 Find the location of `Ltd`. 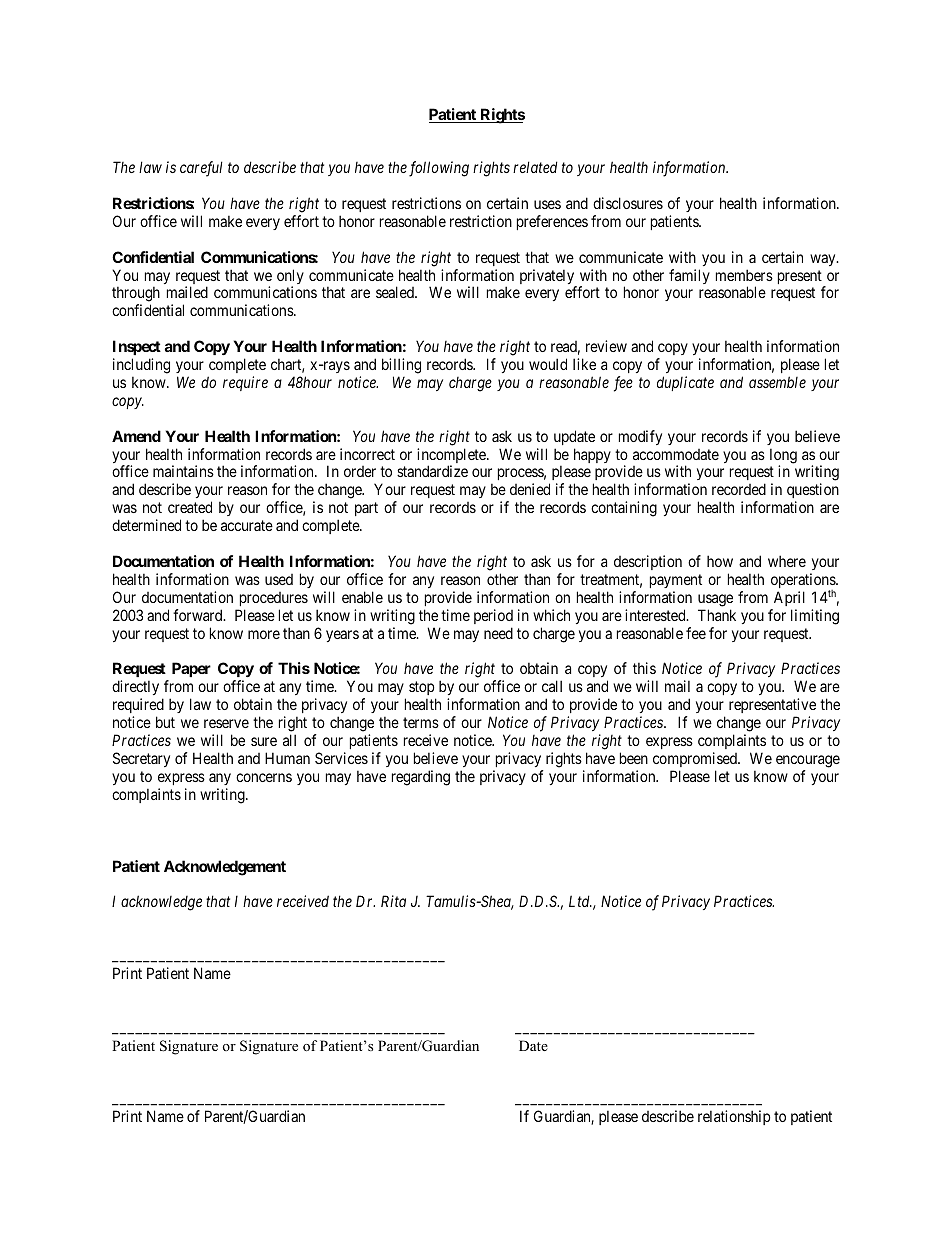

Ltd is located at coordinates (580, 901).
